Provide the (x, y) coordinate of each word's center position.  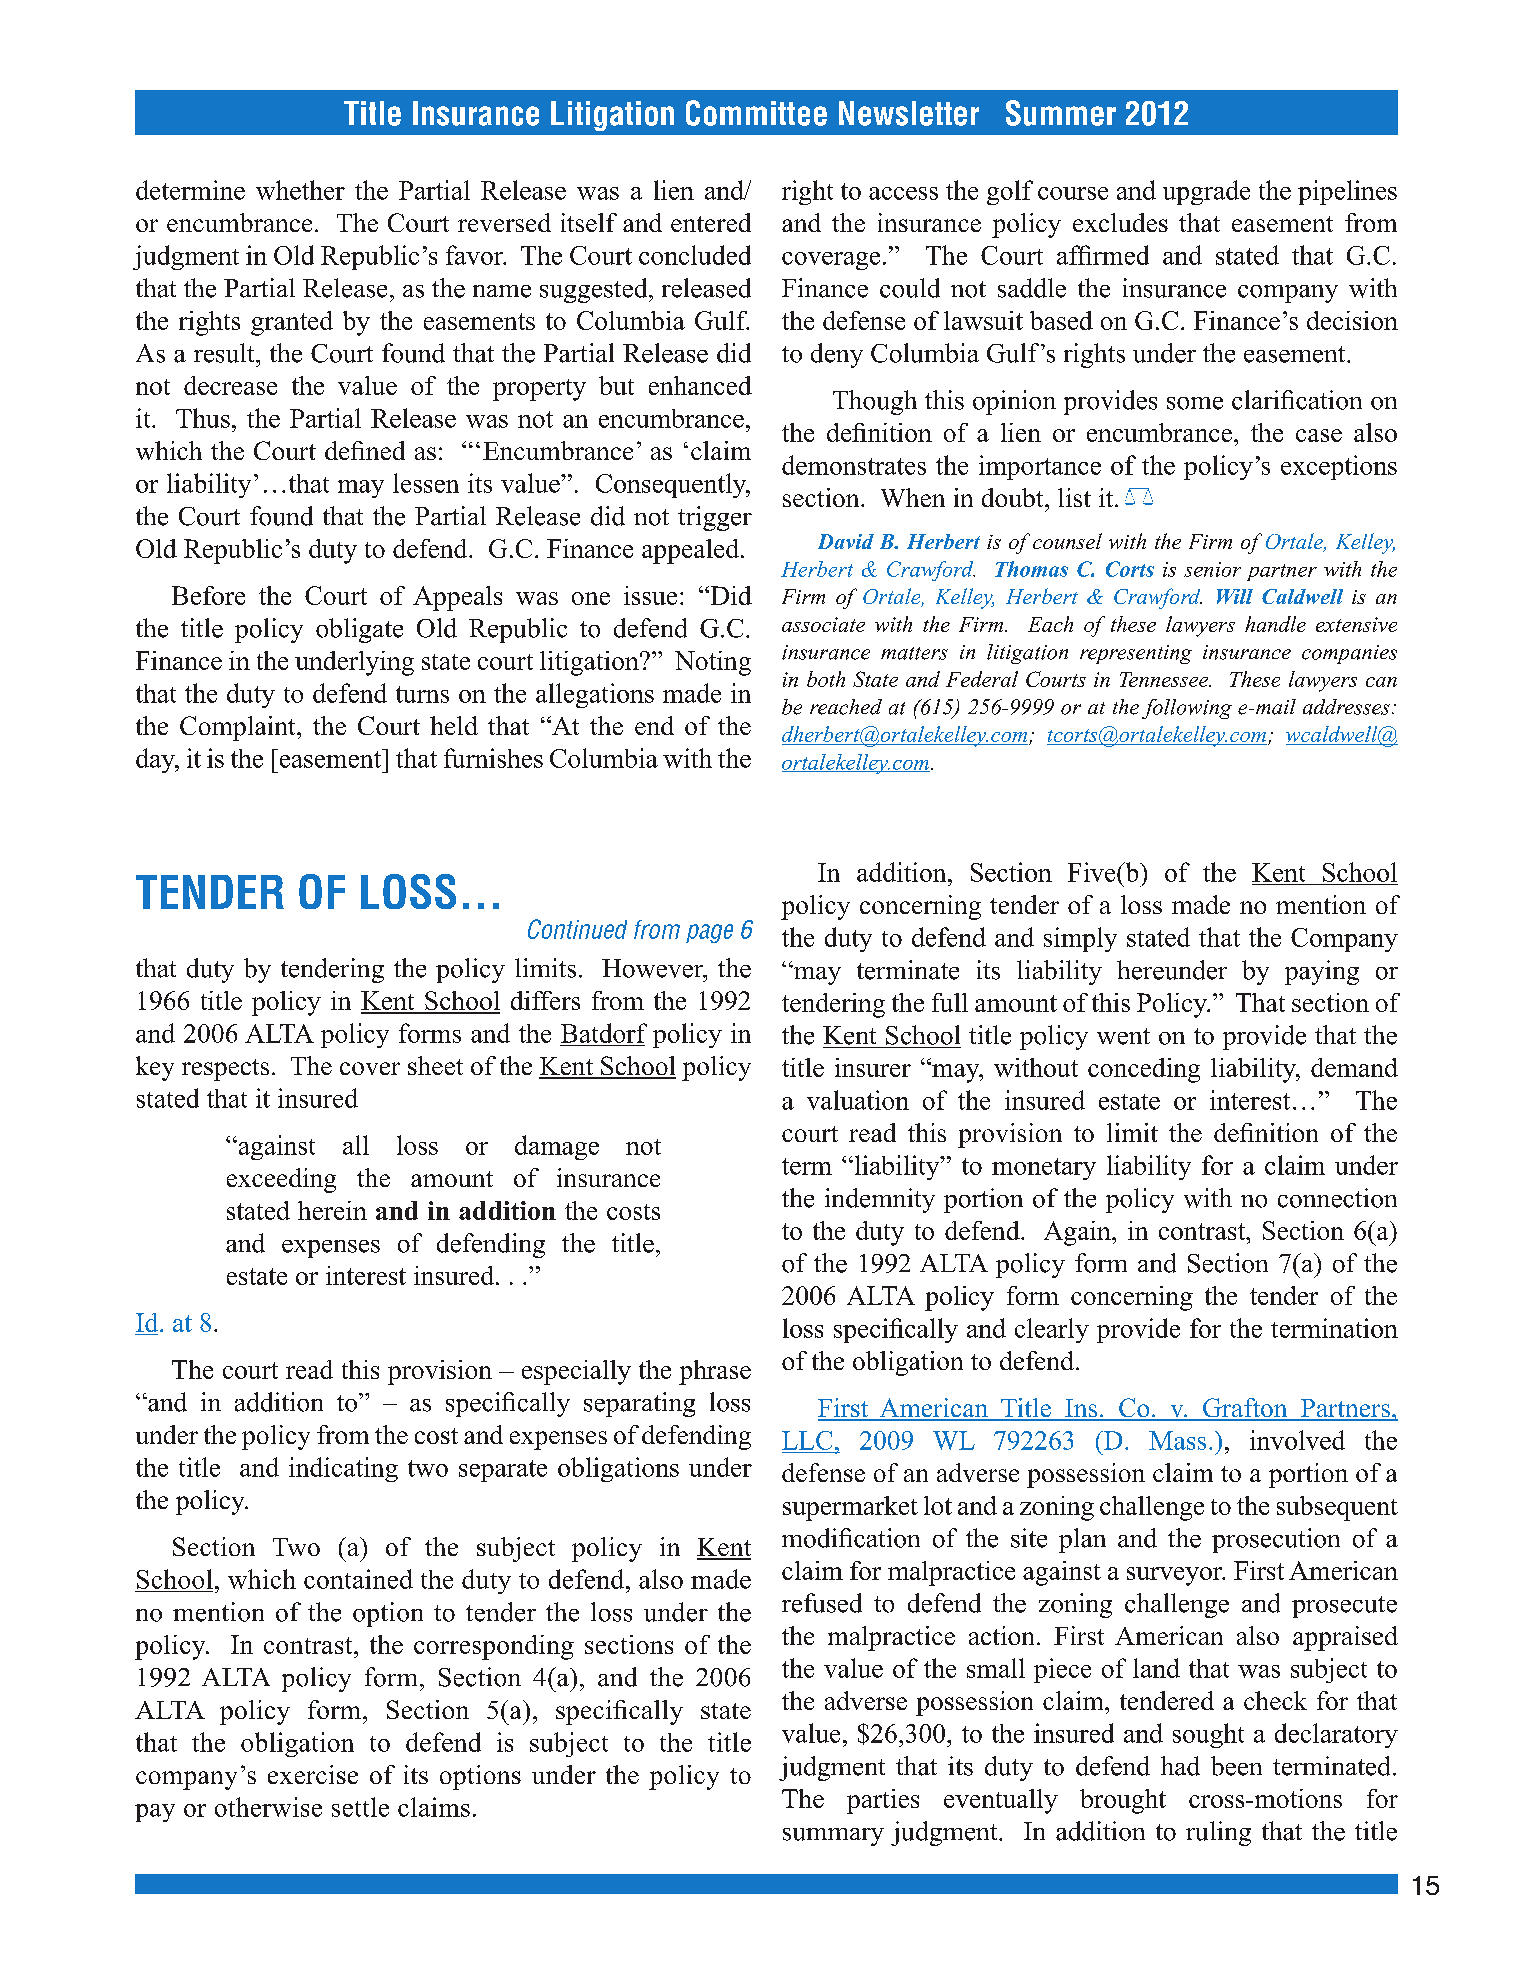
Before (208, 595)
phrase (715, 1372)
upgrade (1206, 192)
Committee (756, 113)
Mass (1177, 1440)
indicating (343, 1469)
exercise (313, 1774)
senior (1212, 569)
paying (1322, 972)
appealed (692, 551)
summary (833, 1837)
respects (225, 1070)
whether (300, 190)
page (709, 933)
